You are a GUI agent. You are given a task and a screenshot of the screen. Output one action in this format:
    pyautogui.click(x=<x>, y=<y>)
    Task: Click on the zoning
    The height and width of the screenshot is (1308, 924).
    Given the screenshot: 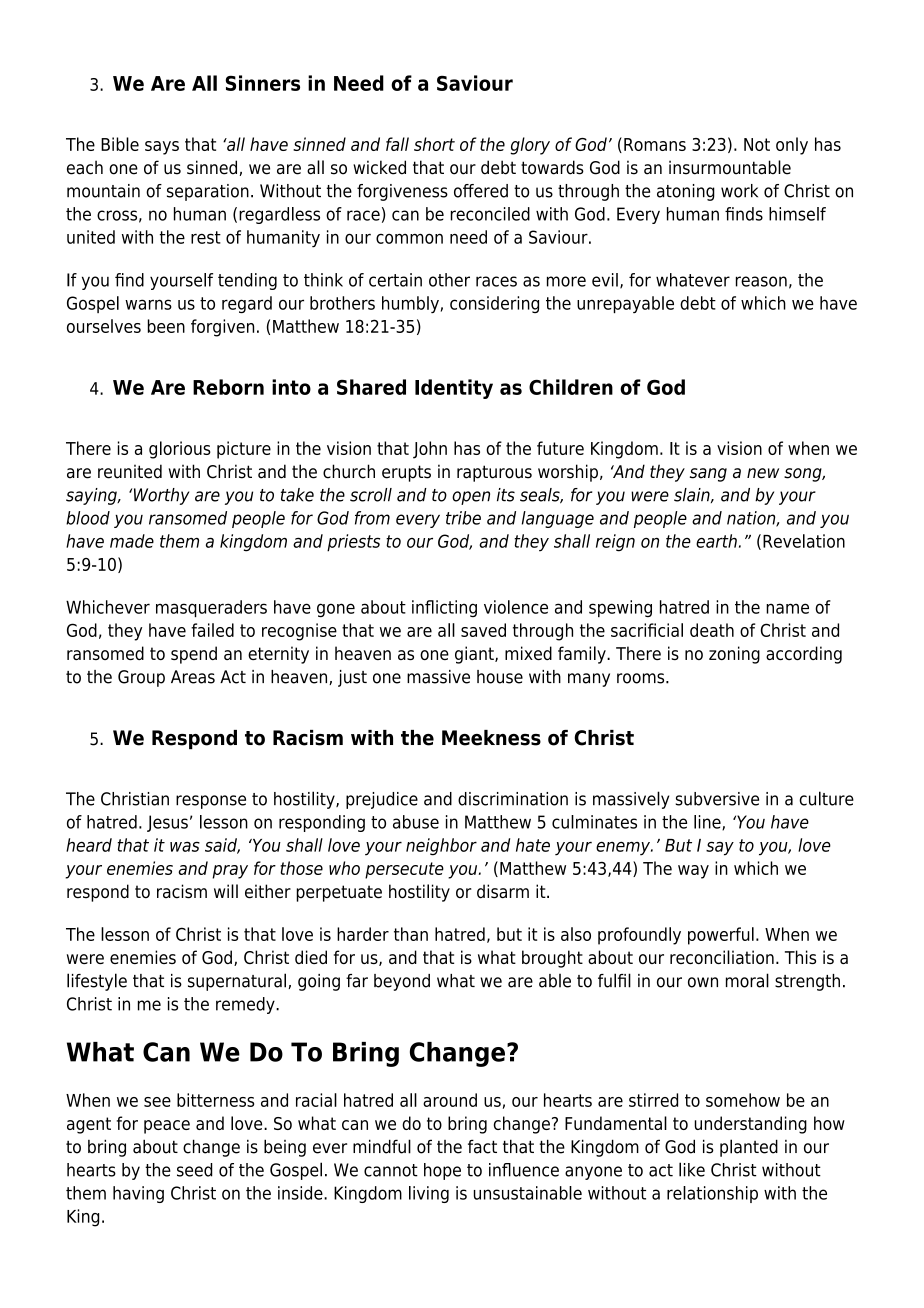 What is the action you would take?
    pyautogui.click(x=734, y=655)
